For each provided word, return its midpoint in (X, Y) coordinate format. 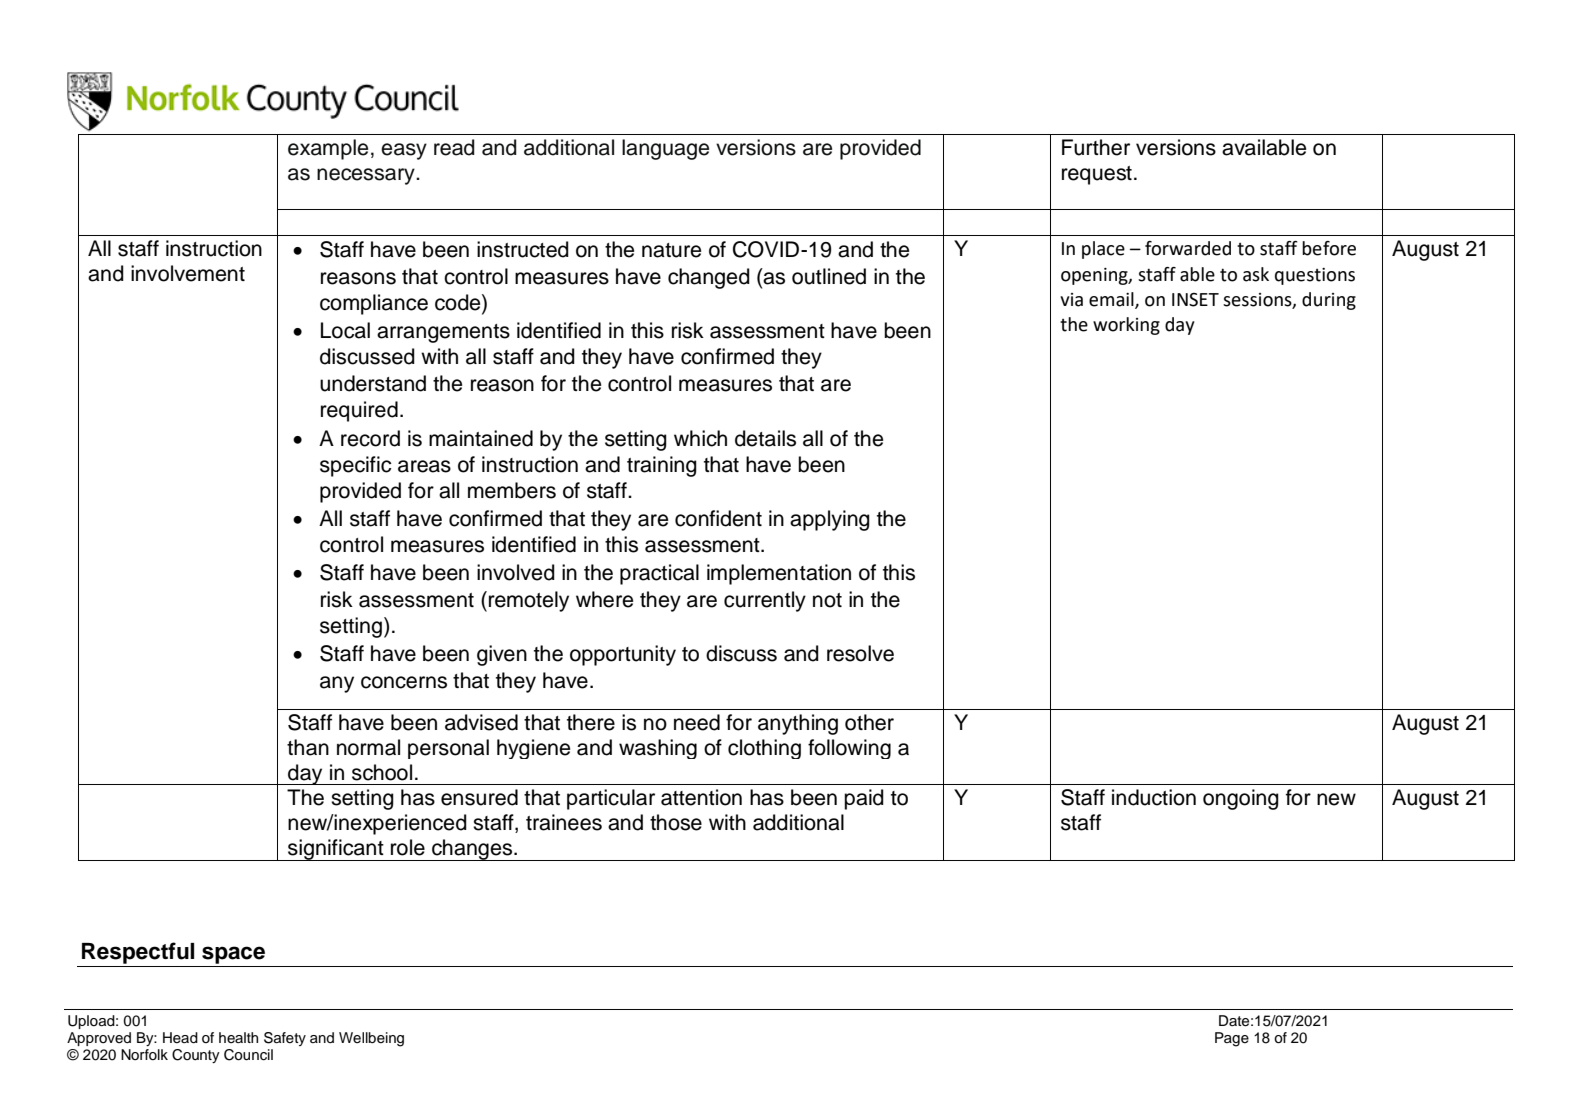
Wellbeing (371, 1039)
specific (355, 466)
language (665, 149)
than (308, 747)
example (328, 149)
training (662, 466)
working (1126, 326)
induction (1154, 797)
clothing (764, 749)
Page (1232, 1039)
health (238, 1037)
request (1097, 175)
